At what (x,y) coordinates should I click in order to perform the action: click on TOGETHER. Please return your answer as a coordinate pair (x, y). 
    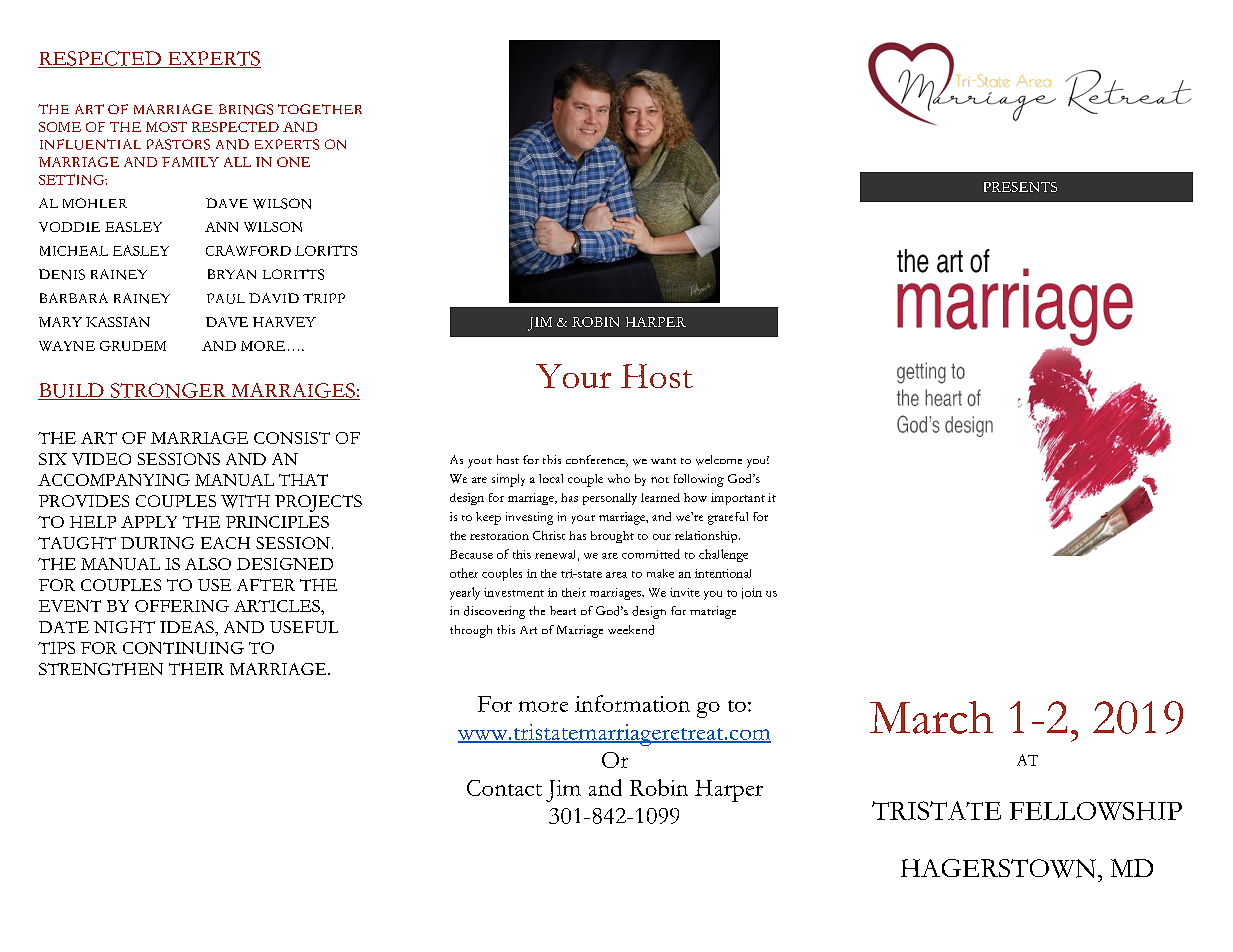
    Looking at the image, I should click on (320, 109).
